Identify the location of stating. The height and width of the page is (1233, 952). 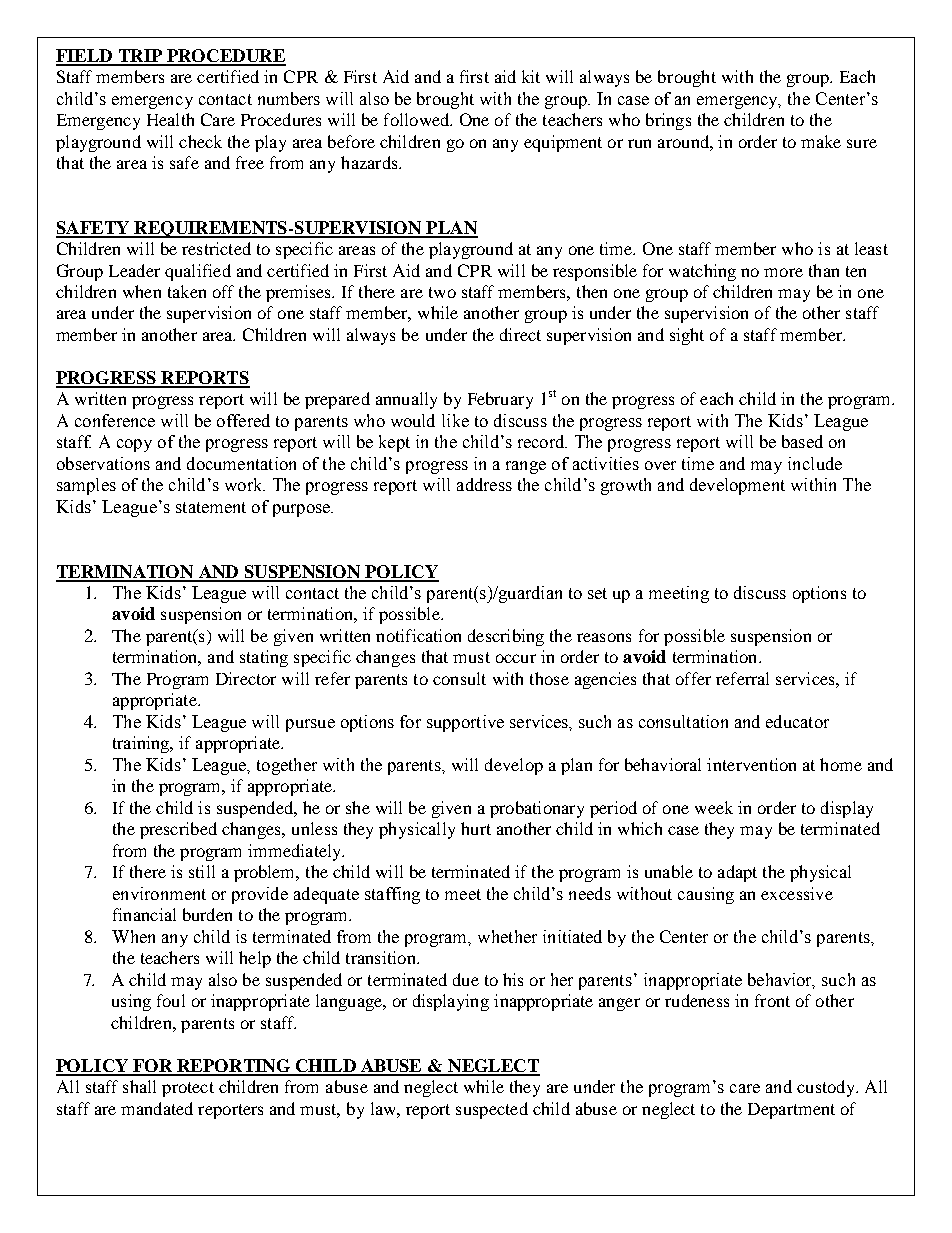
(264, 658).
